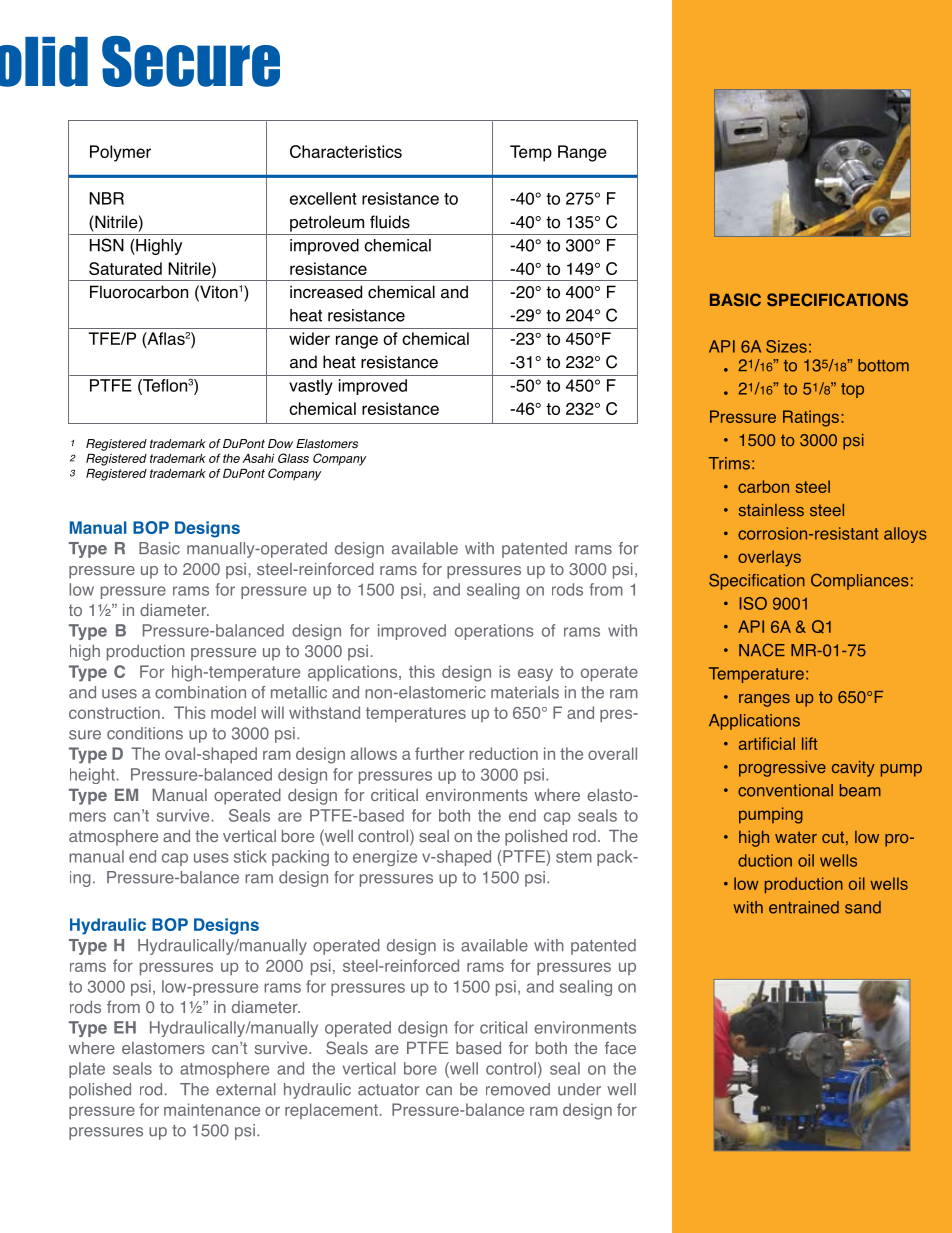 The image size is (952, 1233). What do you see at coordinates (810, 743) in the screenshot?
I see `lift` at bounding box center [810, 743].
